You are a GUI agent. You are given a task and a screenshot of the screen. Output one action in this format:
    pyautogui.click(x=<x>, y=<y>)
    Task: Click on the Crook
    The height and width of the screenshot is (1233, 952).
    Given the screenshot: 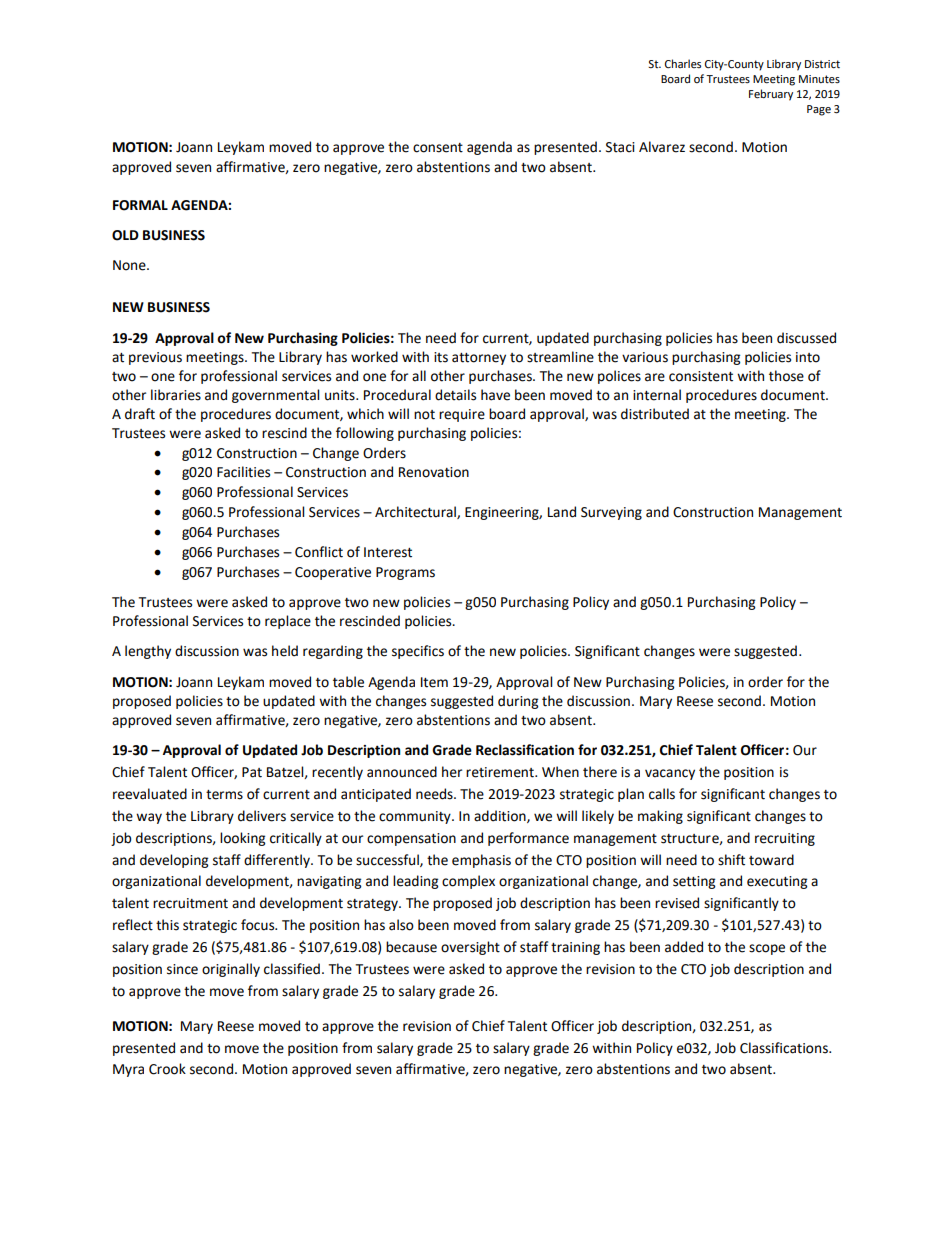 What is the action you would take?
    pyautogui.click(x=167, y=1069)
